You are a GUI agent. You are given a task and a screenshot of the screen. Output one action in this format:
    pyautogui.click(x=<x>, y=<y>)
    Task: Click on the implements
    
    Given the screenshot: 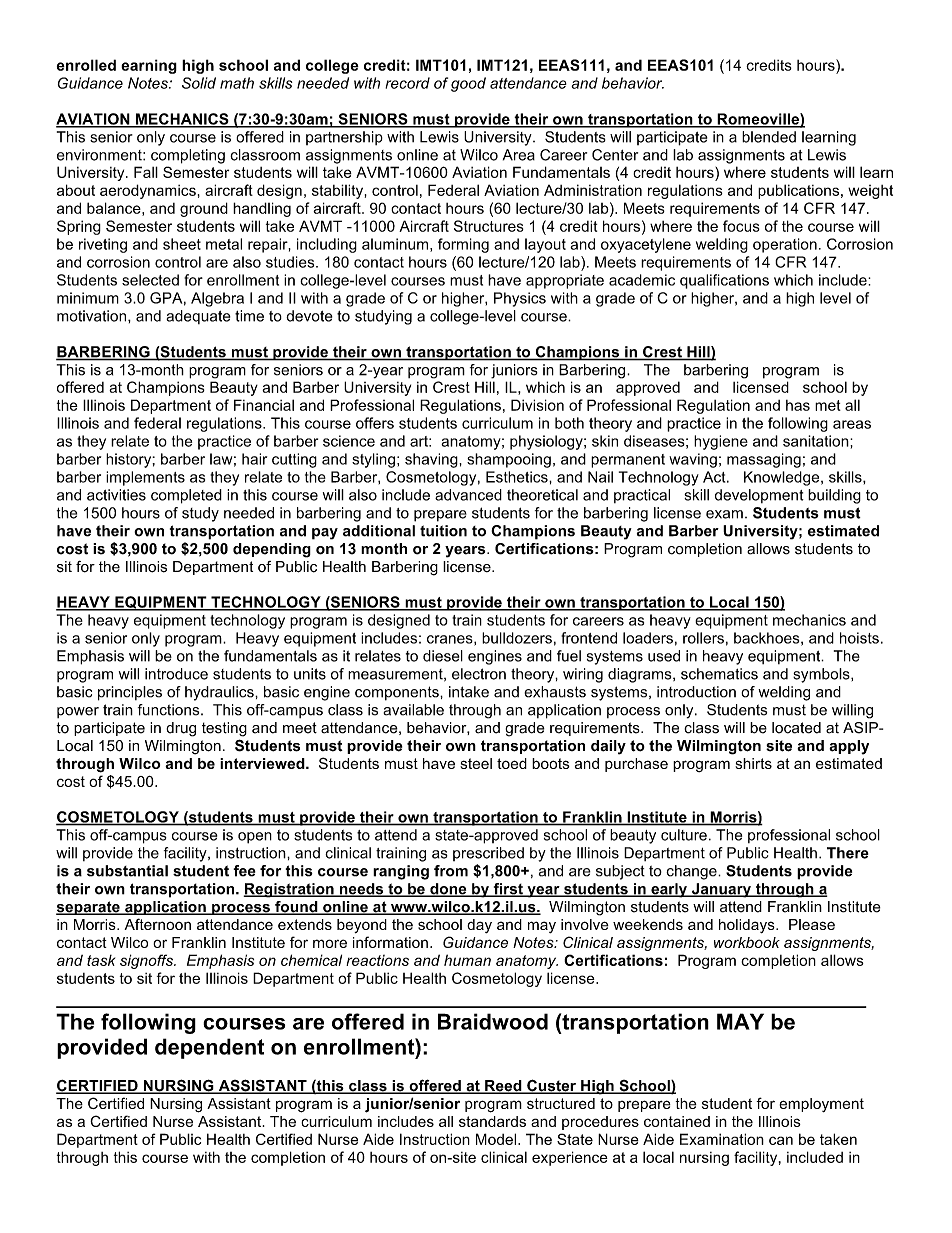 What is the action you would take?
    pyautogui.click(x=145, y=478)
